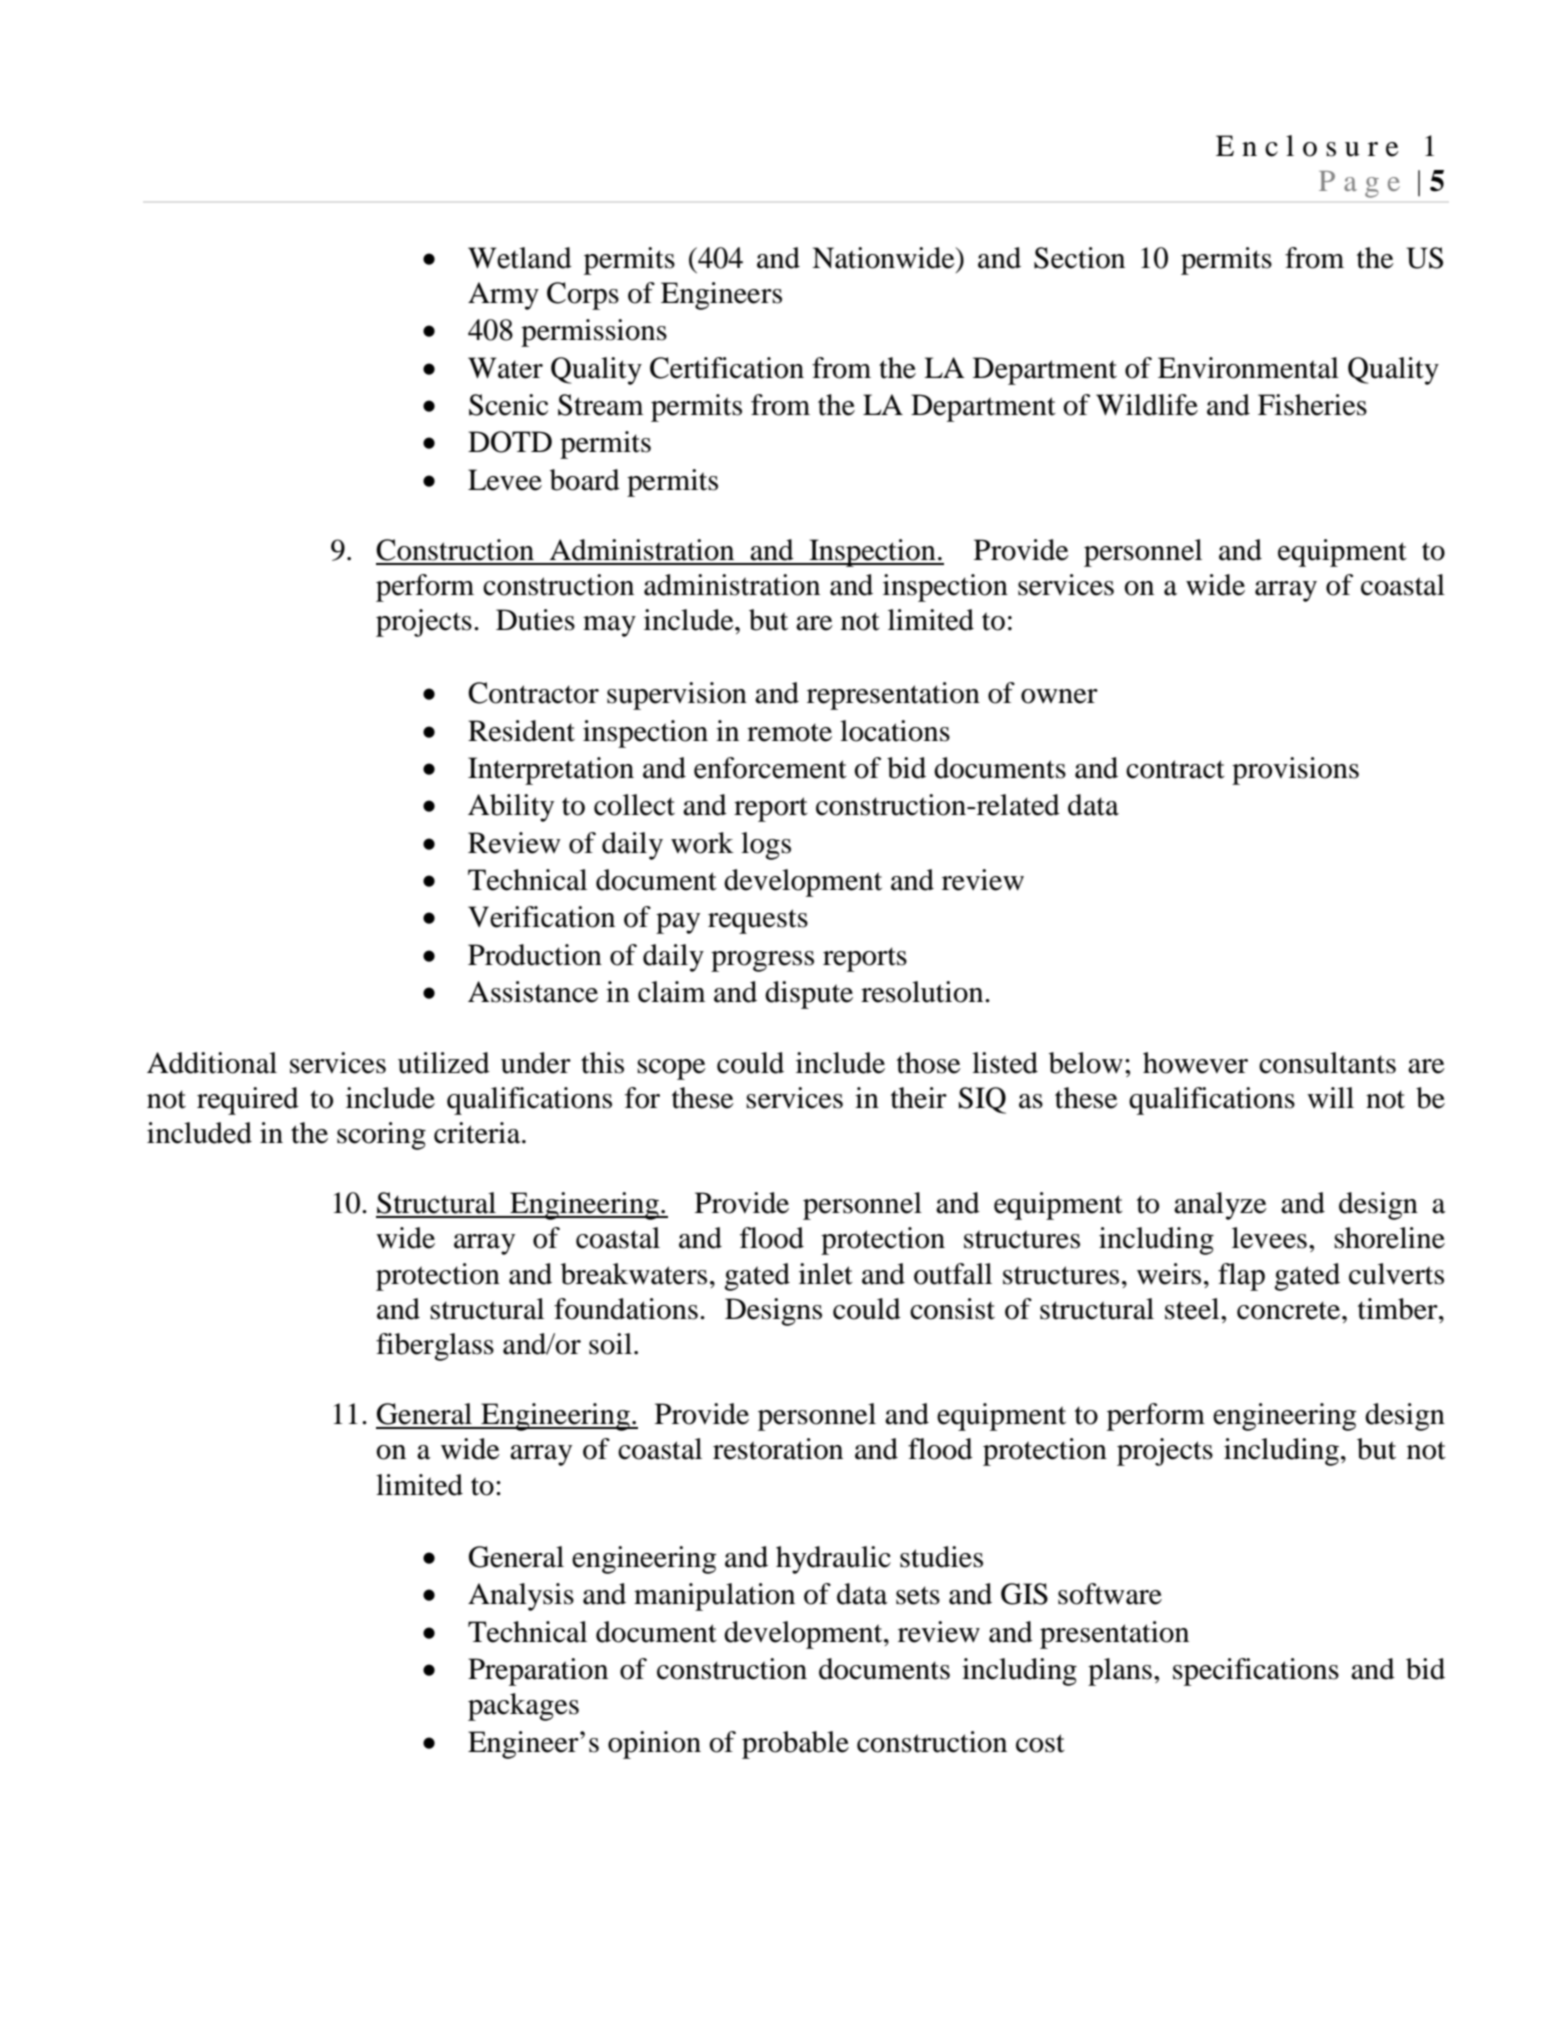  What do you see at coordinates (789, 732) in the document?
I see `remote` at bounding box center [789, 732].
